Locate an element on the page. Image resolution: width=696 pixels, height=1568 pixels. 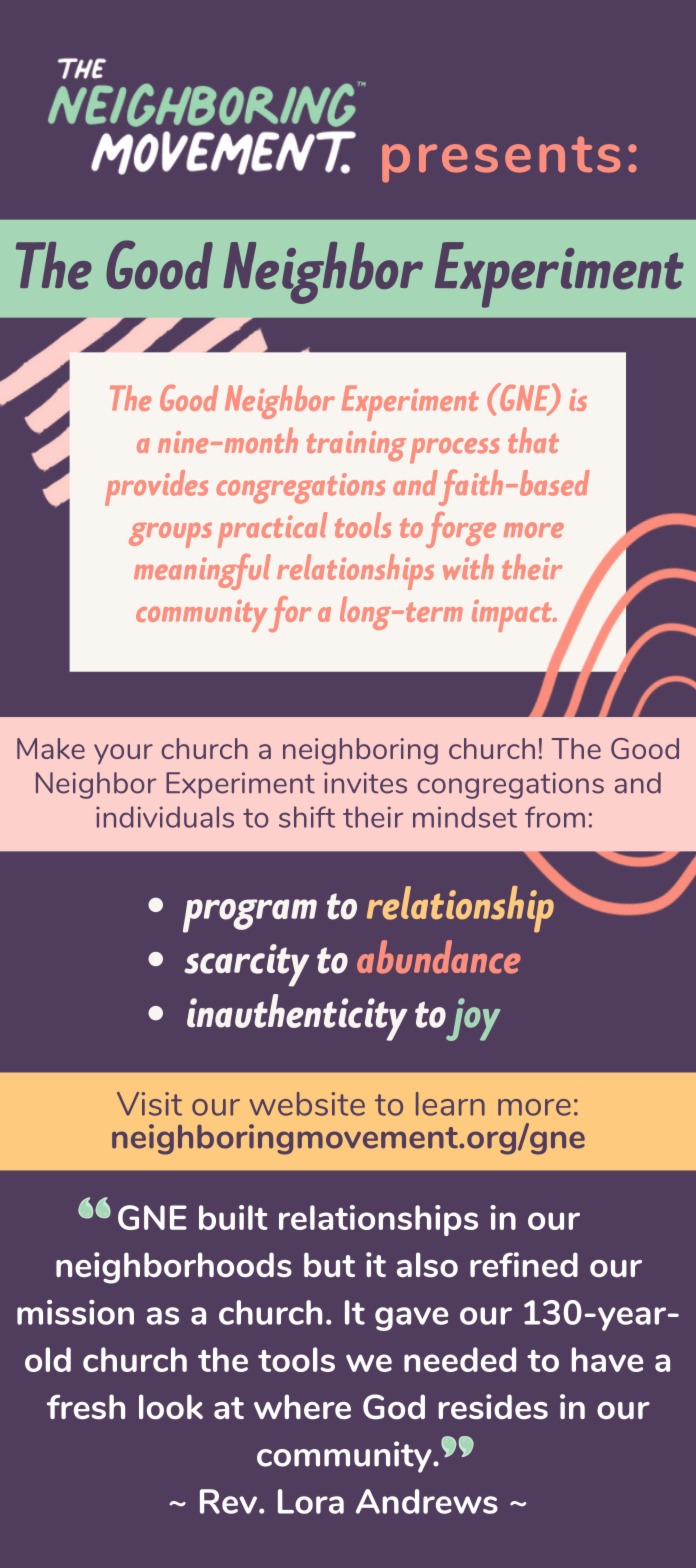
presents is located at coordinates (501, 159).
